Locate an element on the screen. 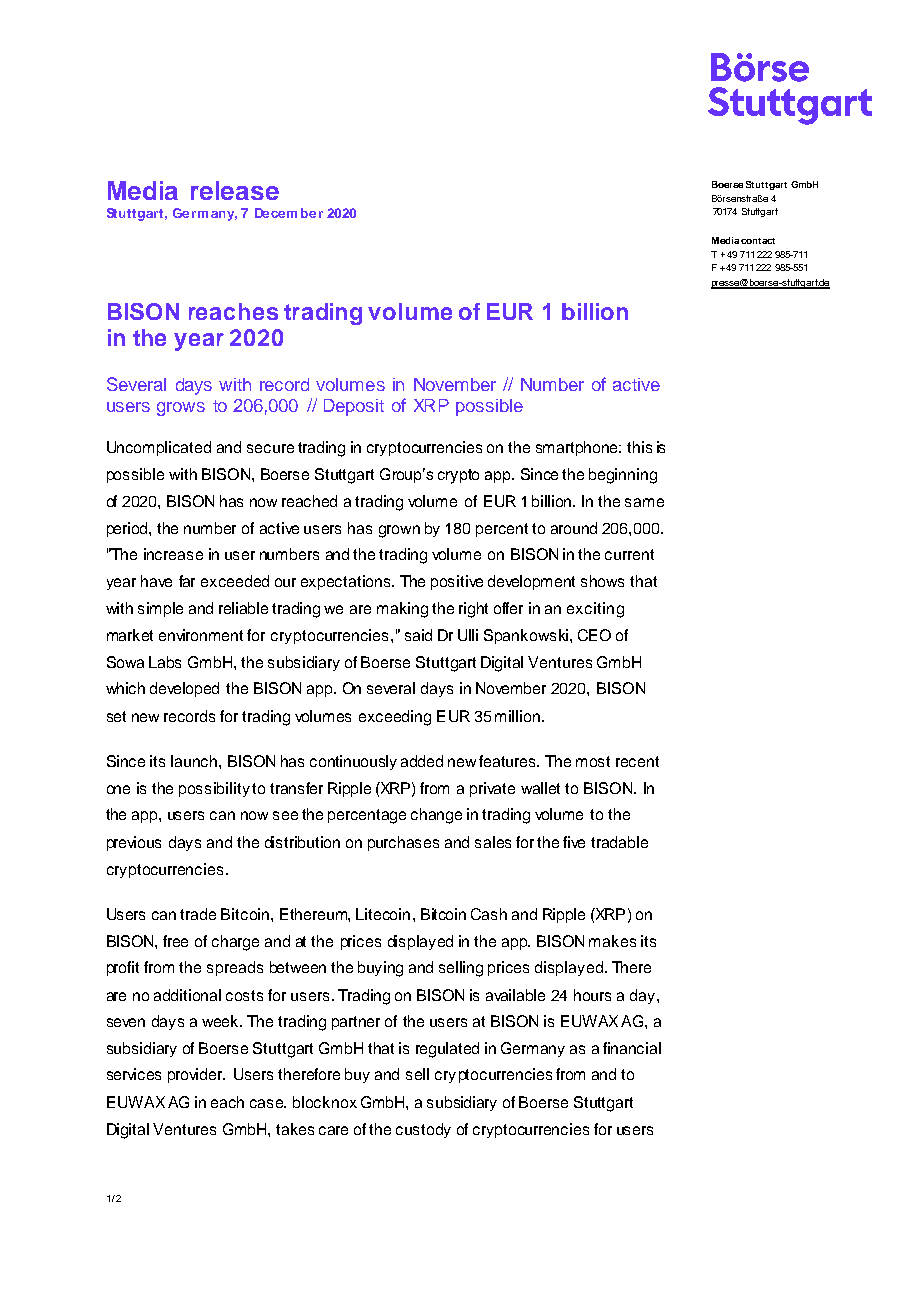 This screenshot has width=924, height=1308. grown is located at coordinates (399, 531).
